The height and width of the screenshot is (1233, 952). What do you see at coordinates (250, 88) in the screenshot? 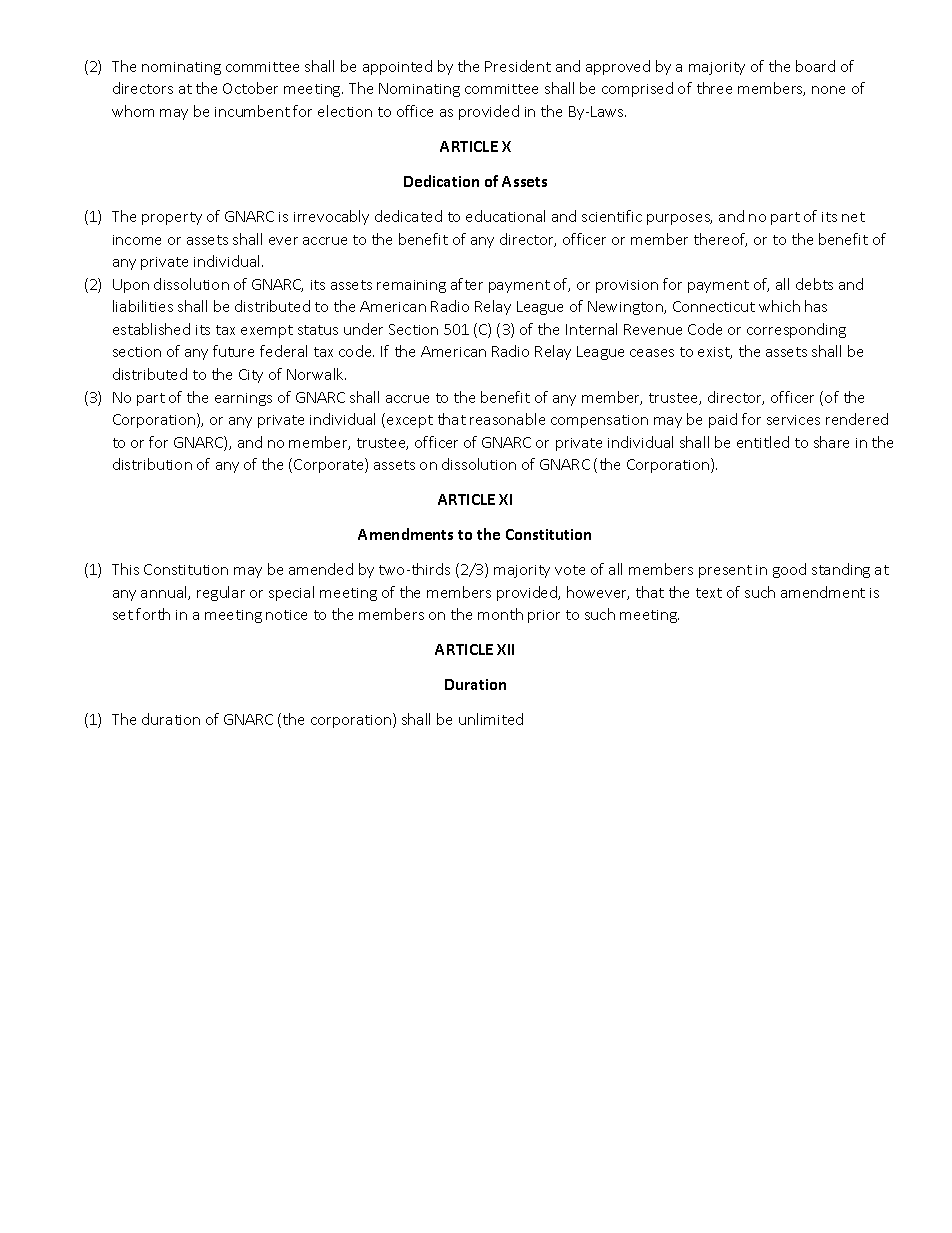
I see `October` at bounding box center [250, 88].
